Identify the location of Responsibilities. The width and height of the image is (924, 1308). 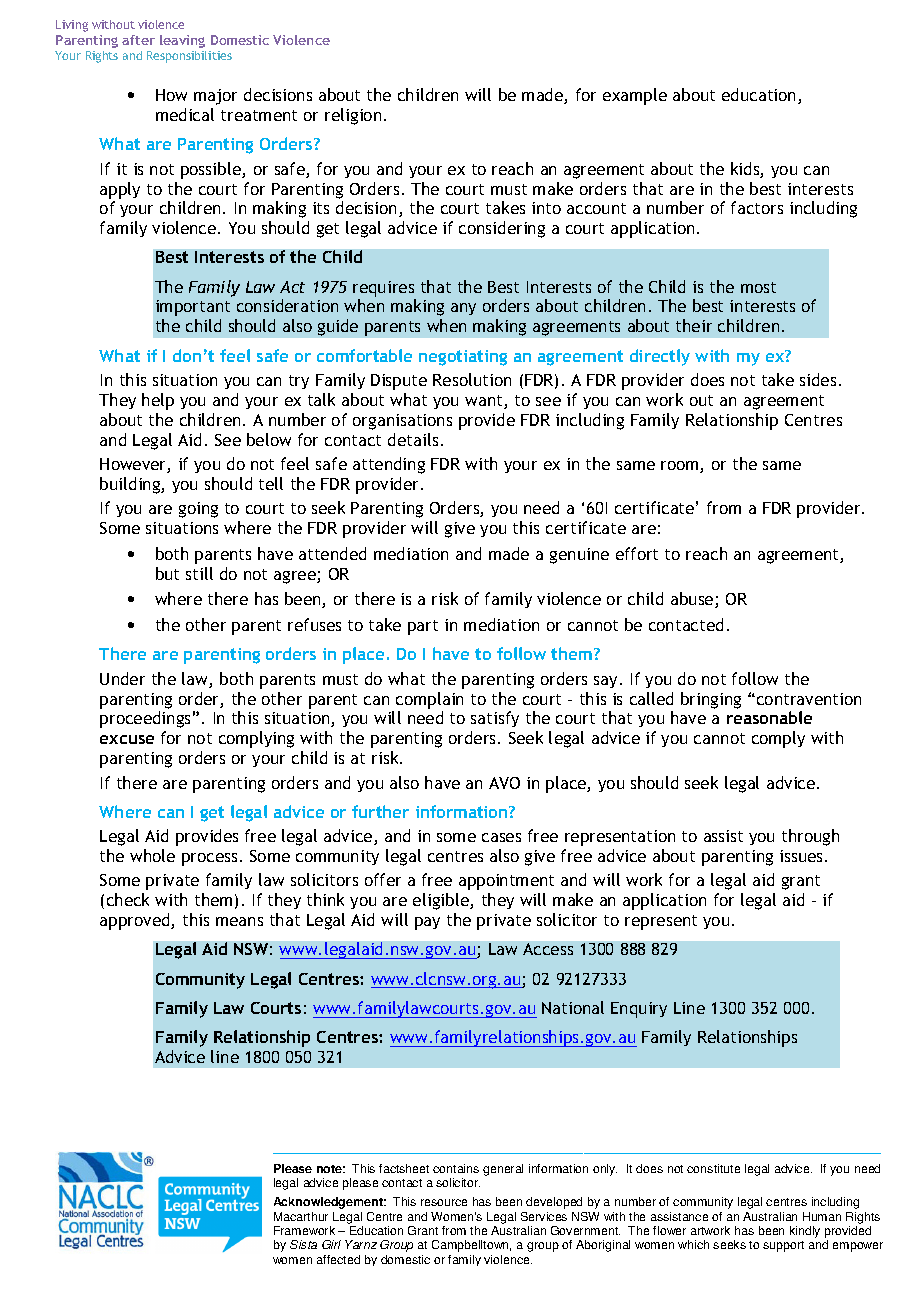
(189, 57).
